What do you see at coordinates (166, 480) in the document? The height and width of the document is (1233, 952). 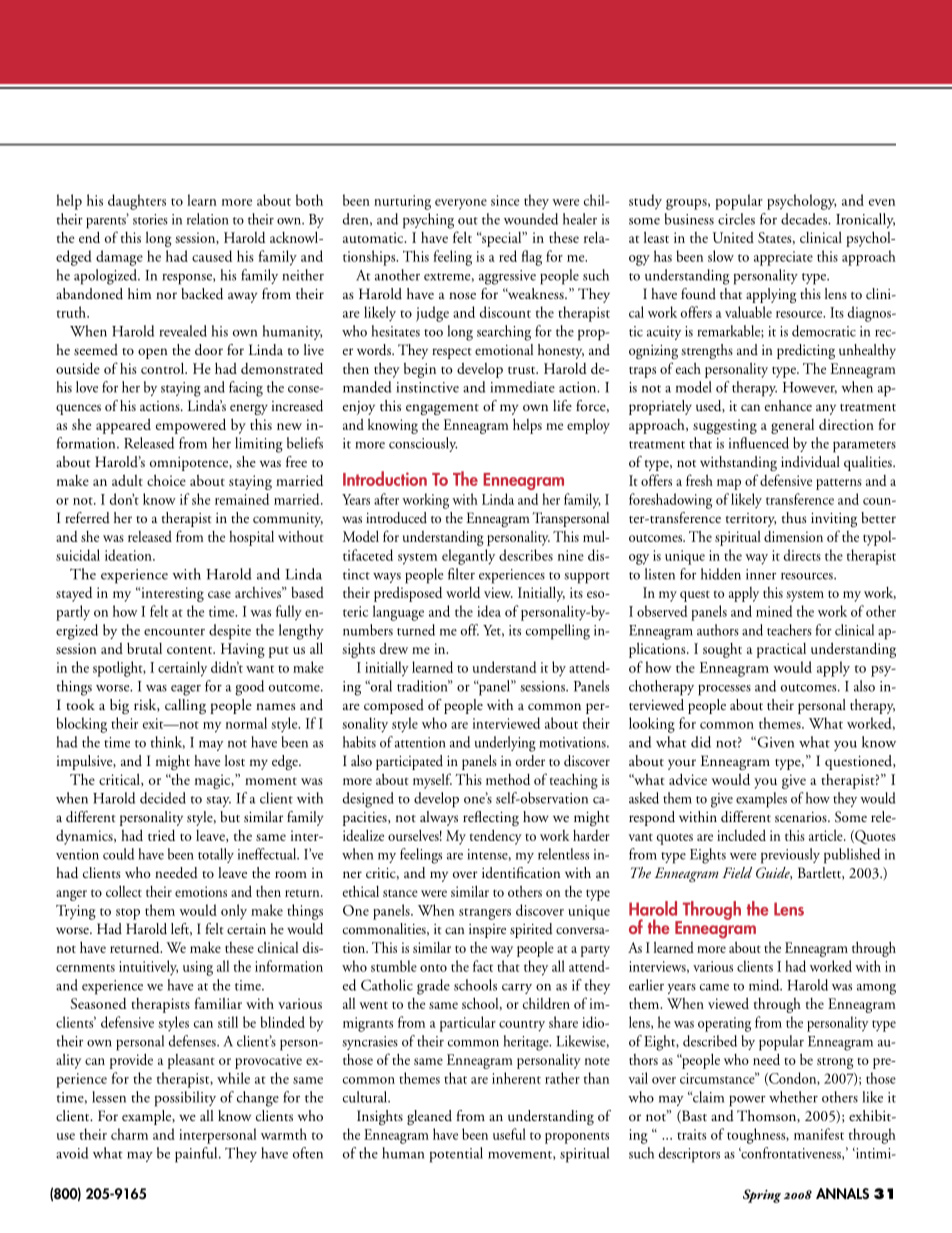 I see `choice` at bounding box center [166, 480].
